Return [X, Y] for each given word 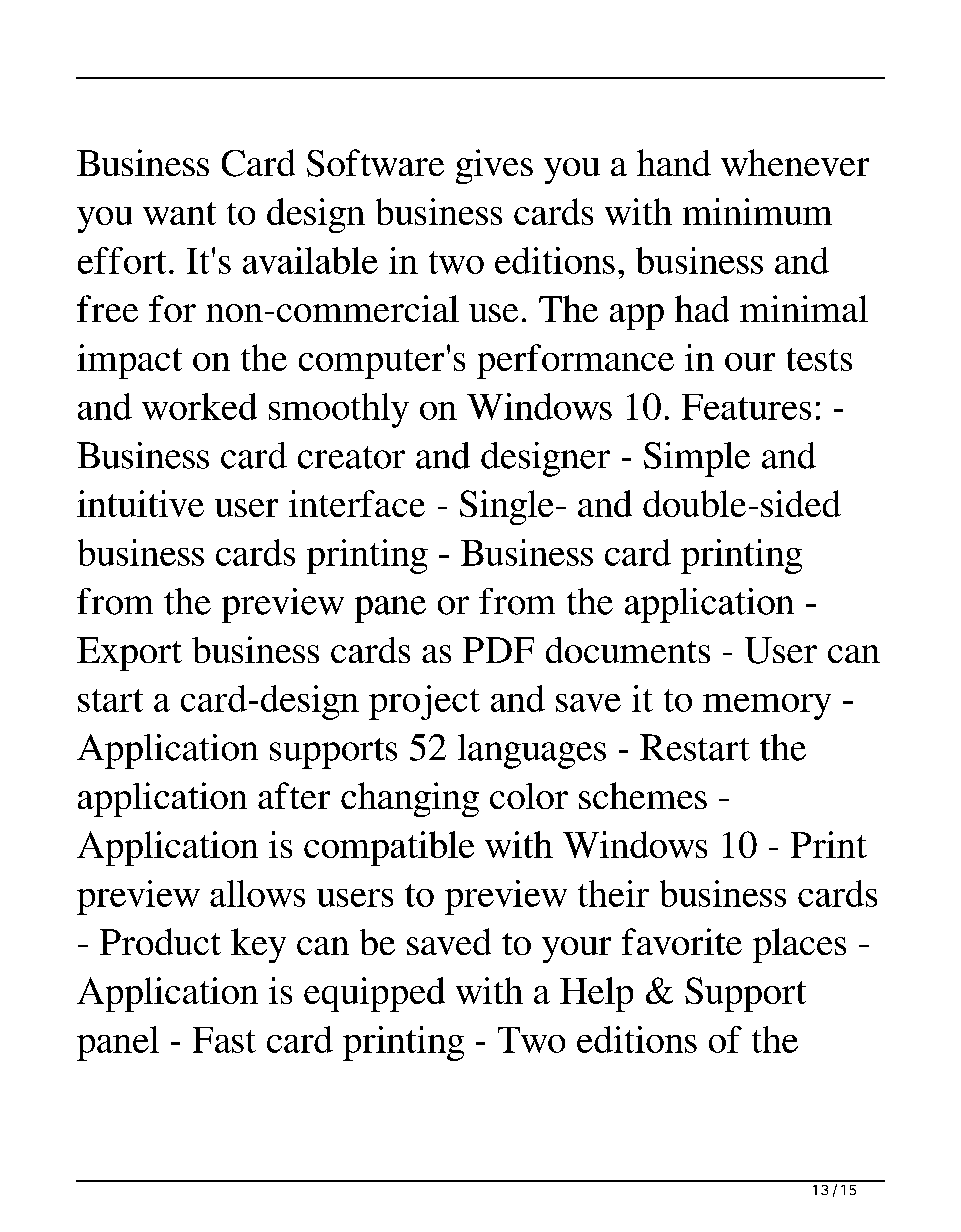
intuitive [140, 503]
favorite [682, 941]
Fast [224, 1040]
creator [351, 457]
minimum [757, 211]
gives [494, 166]
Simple [697, 459]
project [424, 702]
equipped [374, 994]
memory [767, 707]
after [294, 795]
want [179, 213]
